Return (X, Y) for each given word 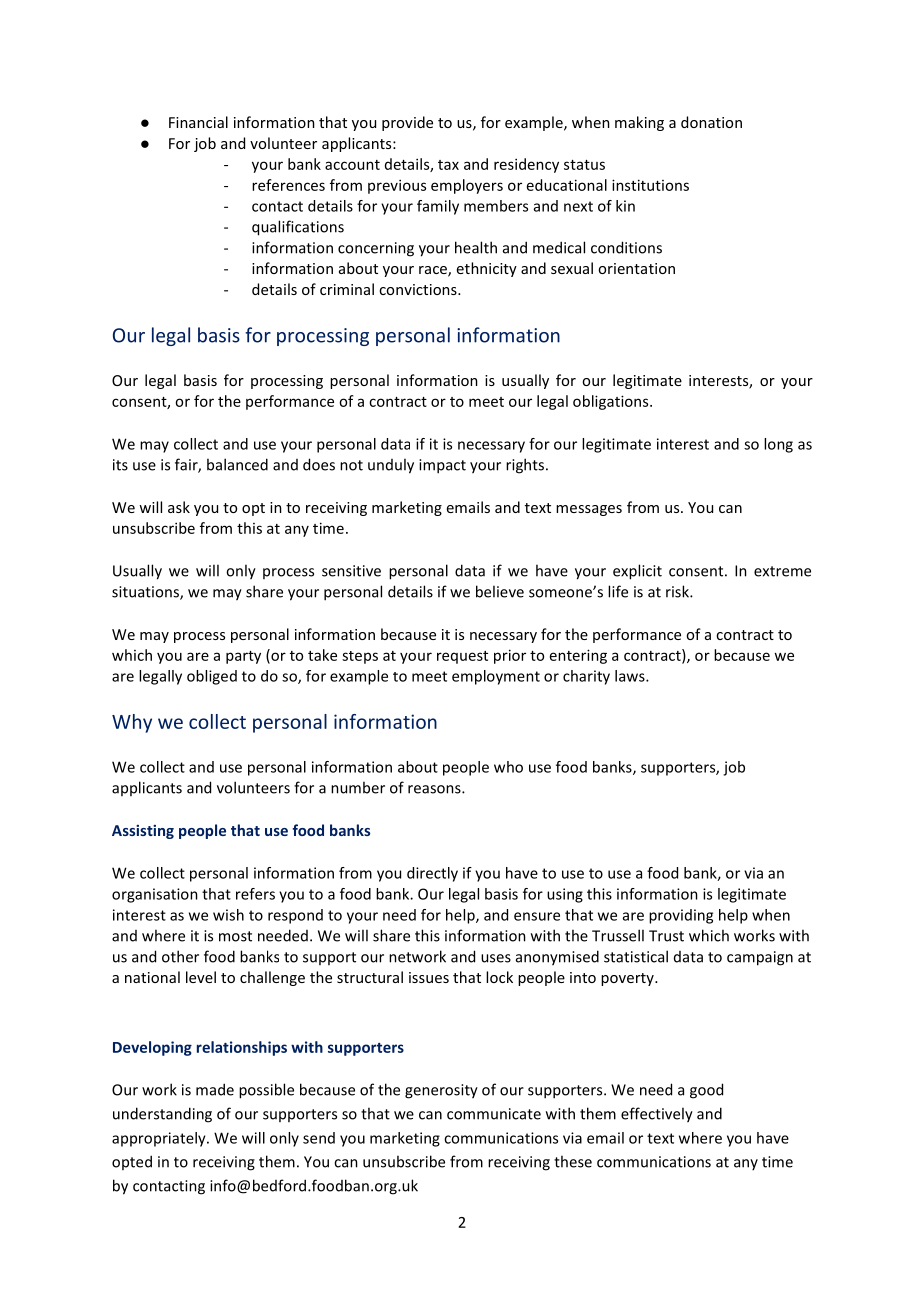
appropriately (160, 1139)
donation (711, 122)
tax (448, 165)
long (778, 445)
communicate (494, 1114)
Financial (198, 122)
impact (442, 466)
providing (681, 916)
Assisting (143, 832)
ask (179, 507)
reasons (435, 789)
